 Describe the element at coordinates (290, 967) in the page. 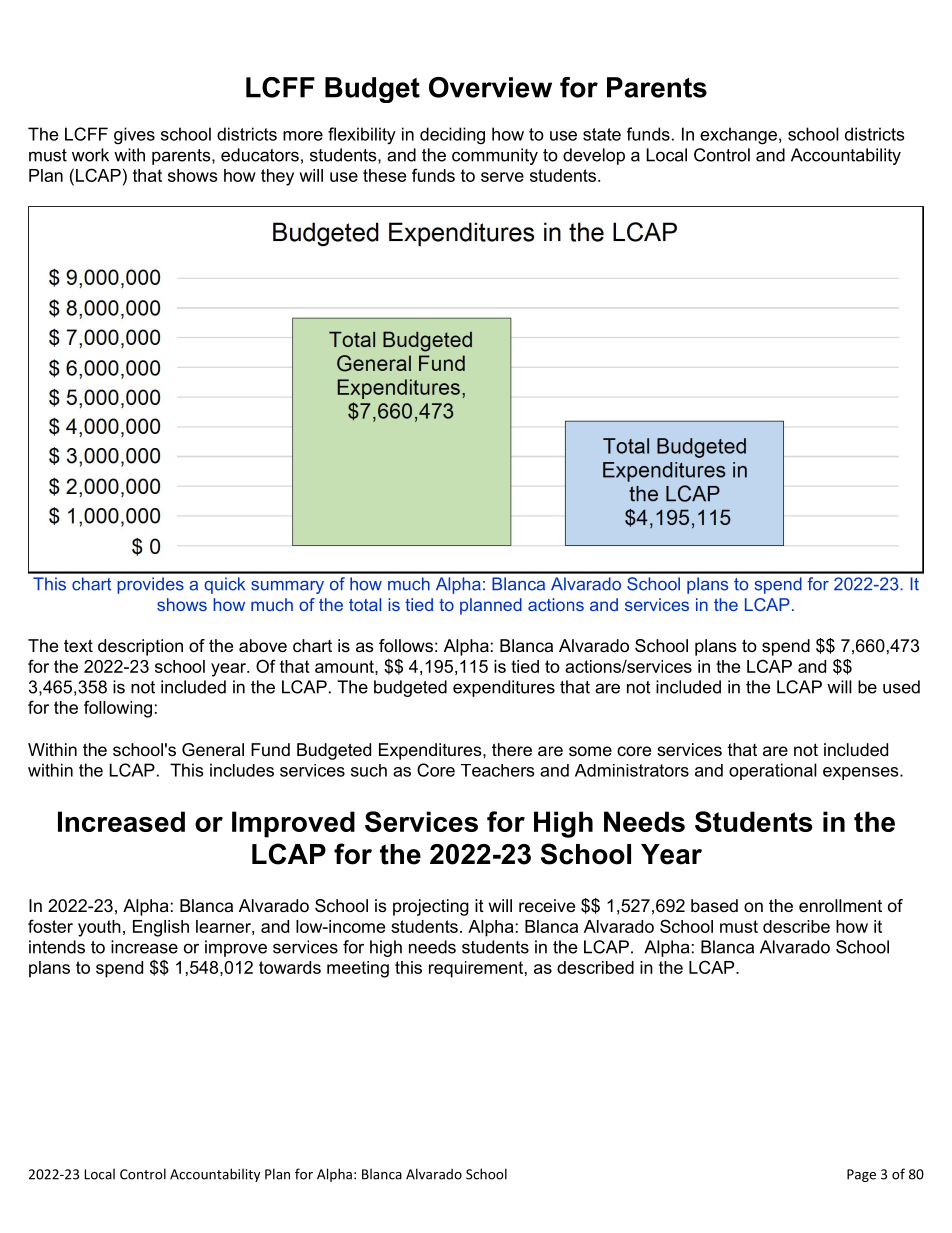

I see `towards` at that location.
